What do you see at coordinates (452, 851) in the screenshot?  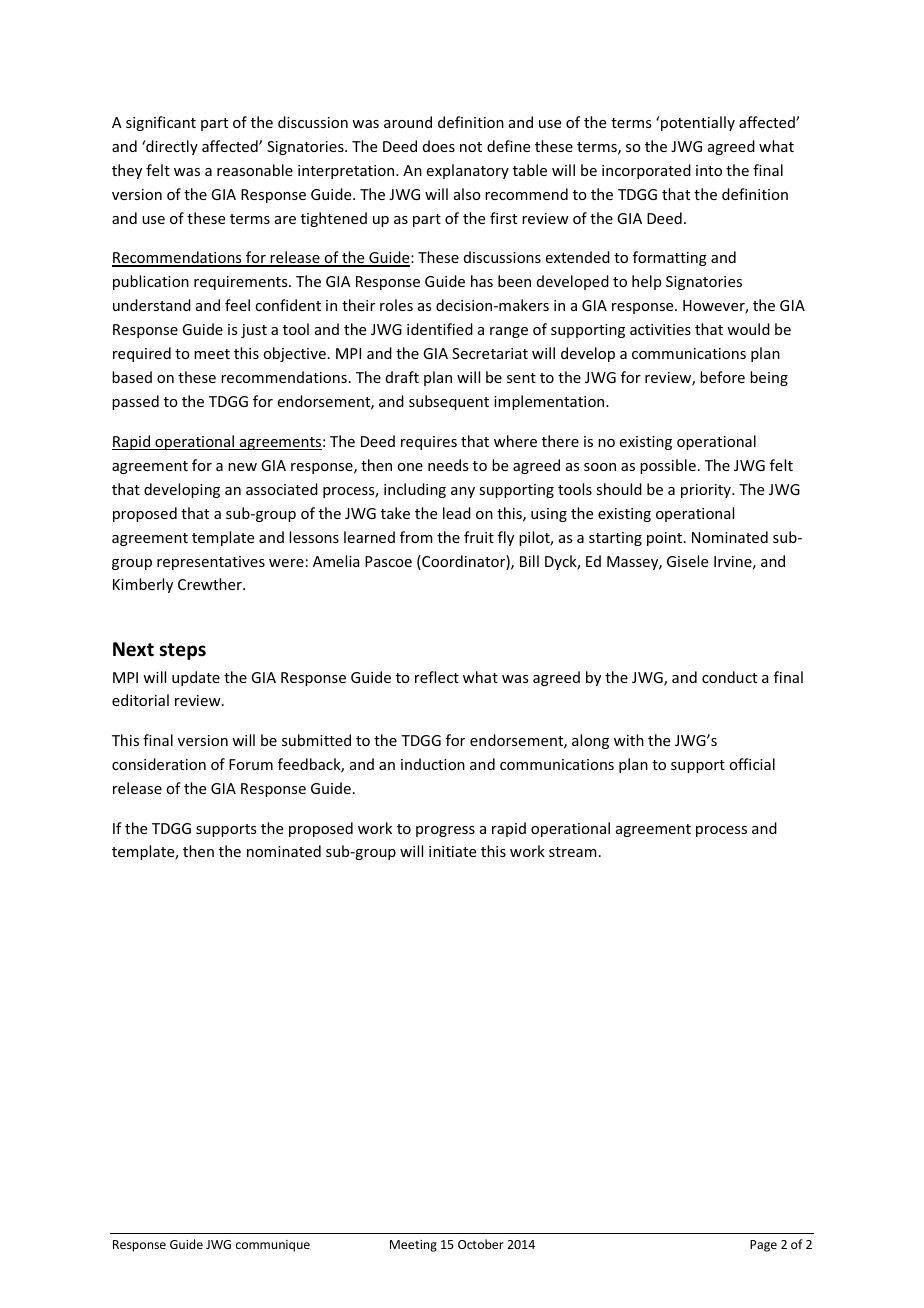 I see `initiate` at bounding box center [452, 851].
